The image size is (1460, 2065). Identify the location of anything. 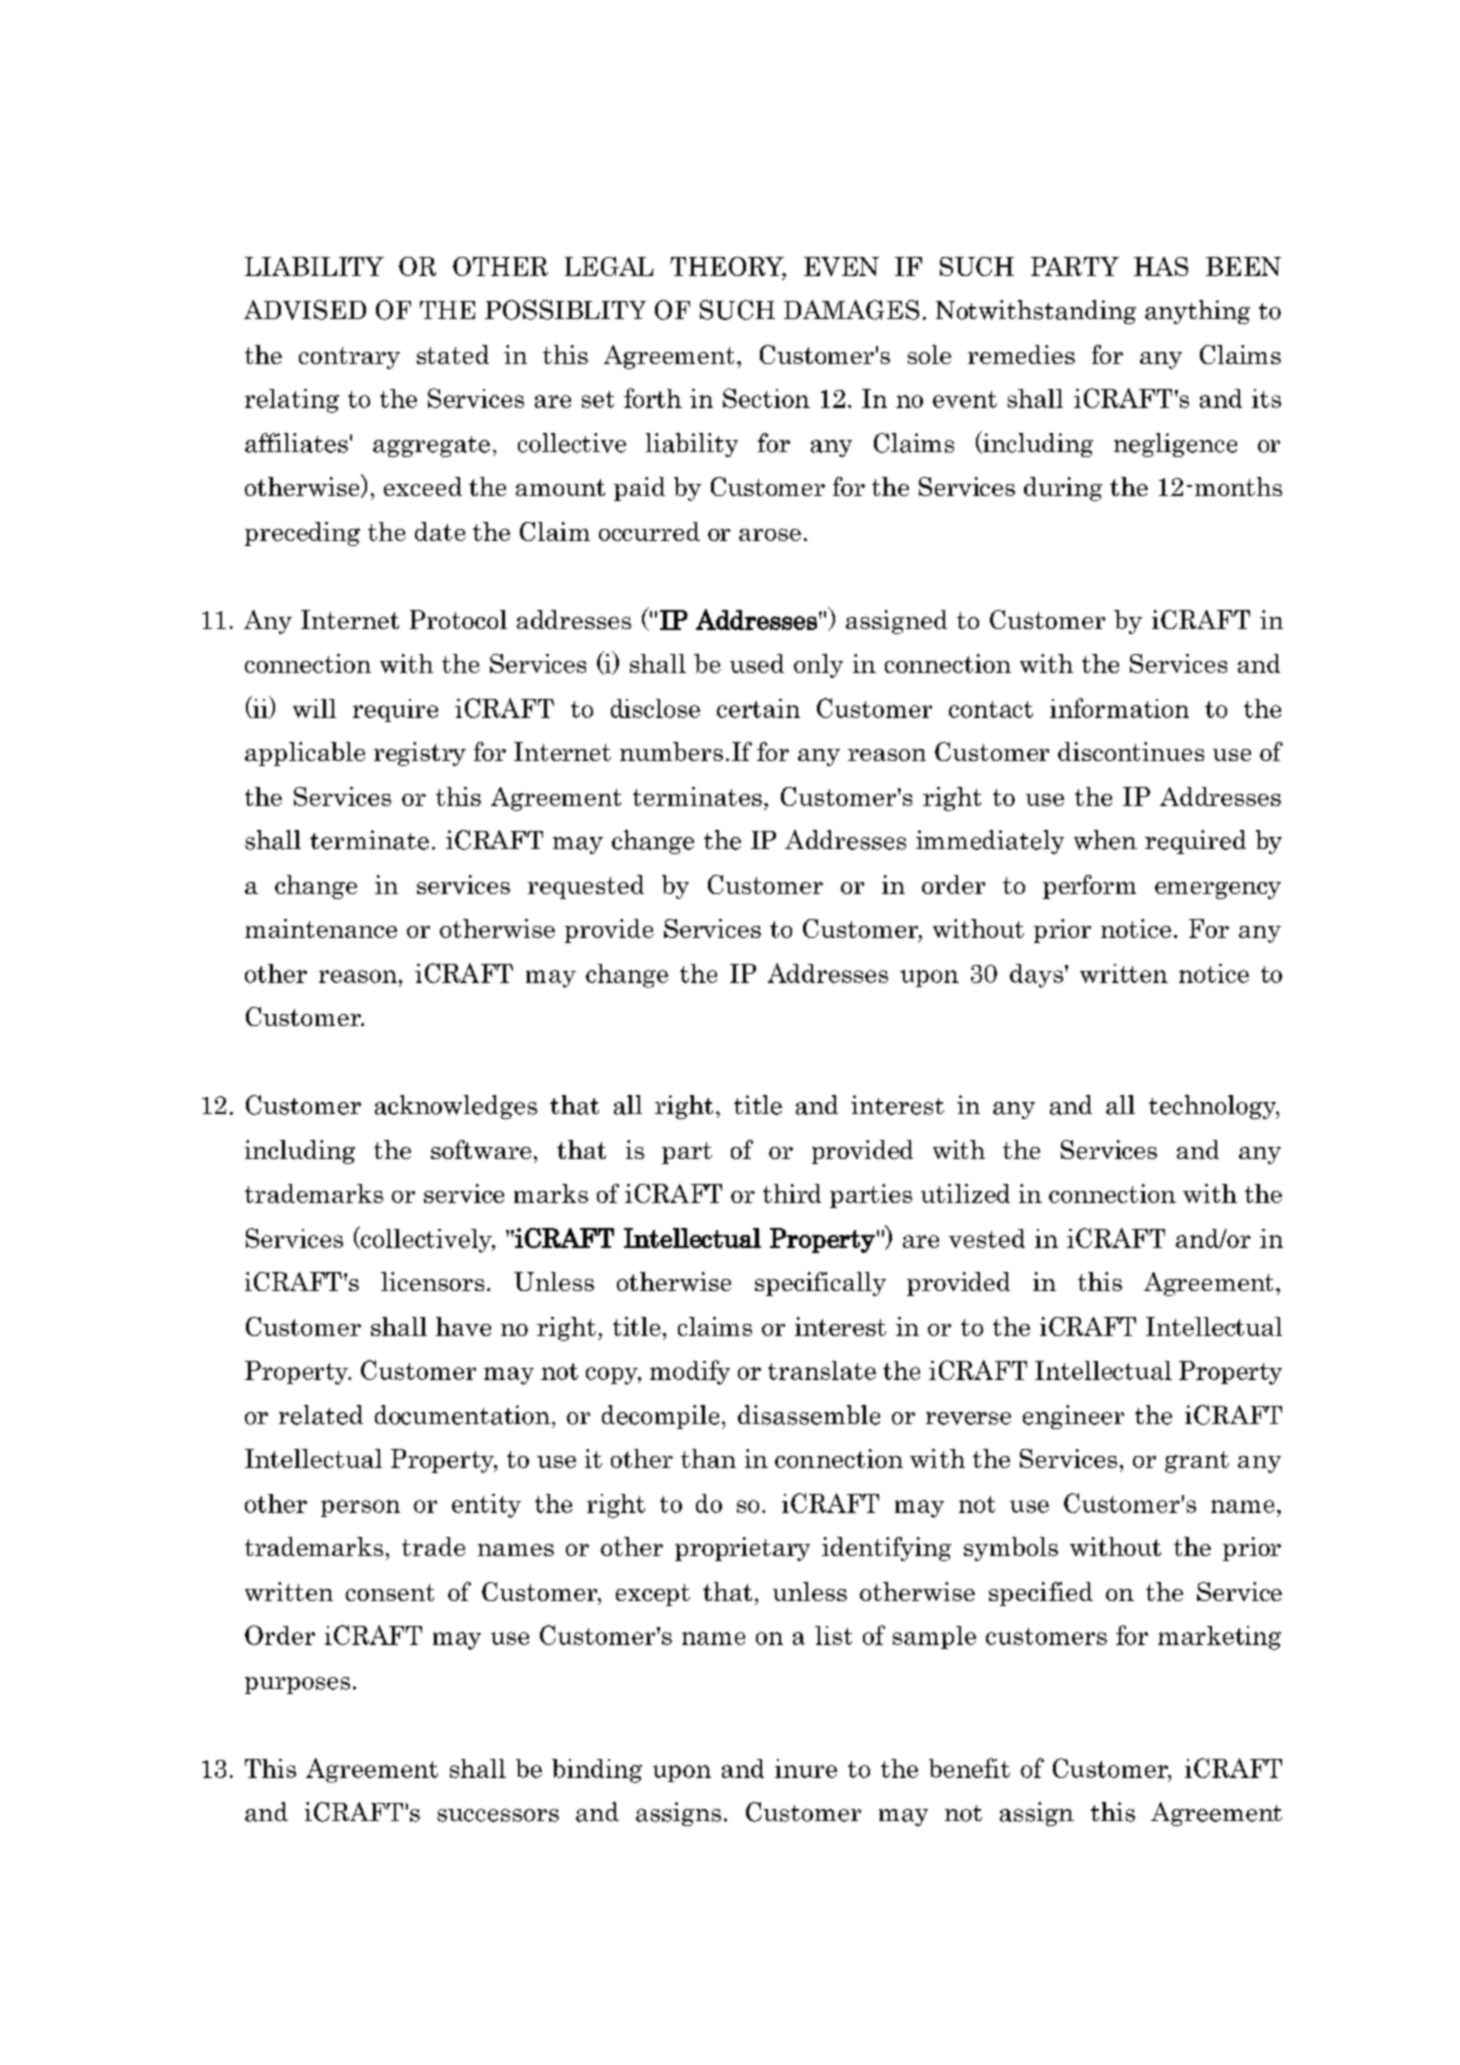
(1197, 312).
